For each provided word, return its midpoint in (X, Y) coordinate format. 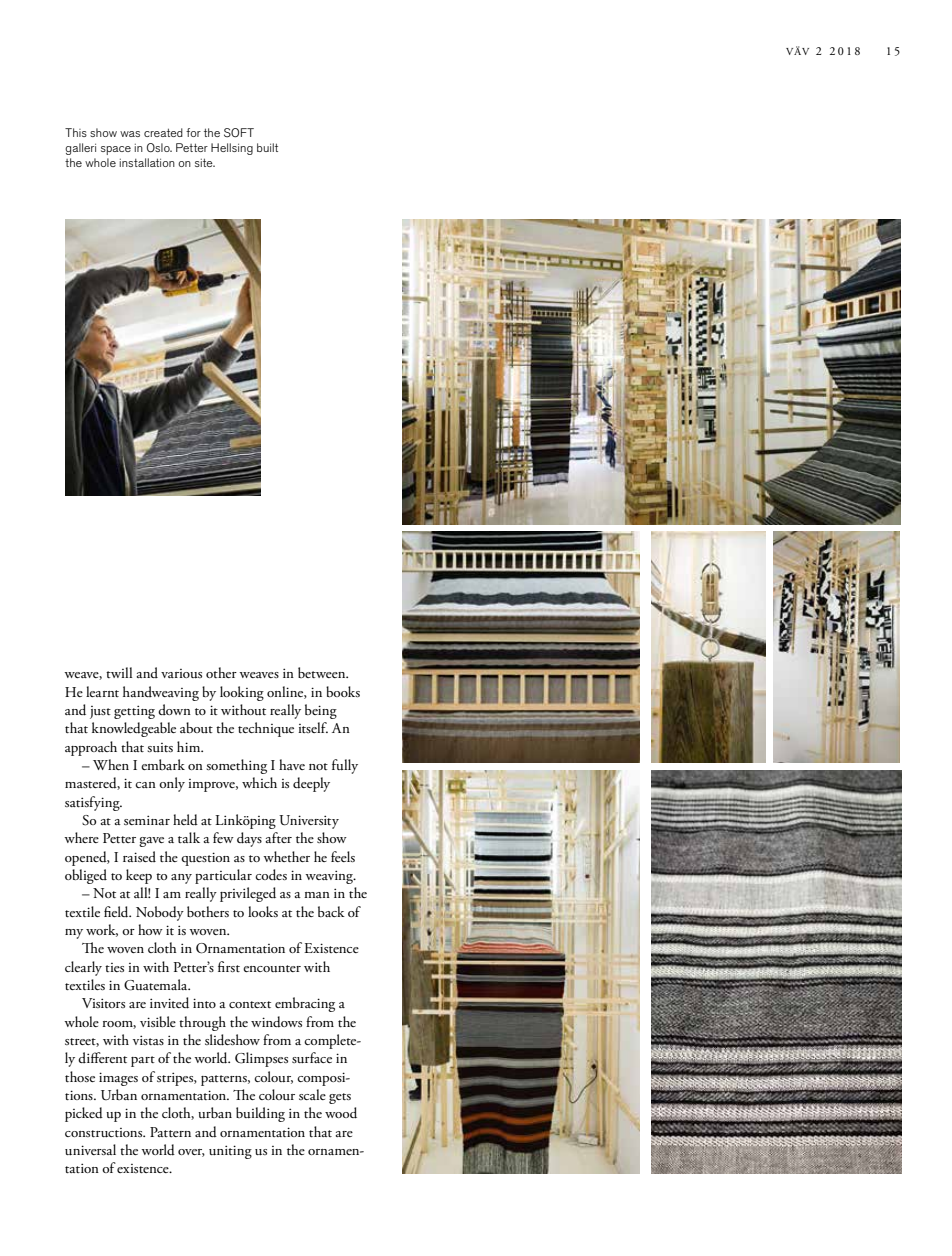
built (267, 147)
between (323, 672)
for (193, 132)
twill (119, 672)
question (205, 859)
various (181, 673)
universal (90, 1149)
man (317, 895)
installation (147, 162)
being (321, 711)
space (116, 150)
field (117, 912)
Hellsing (232, 149)
